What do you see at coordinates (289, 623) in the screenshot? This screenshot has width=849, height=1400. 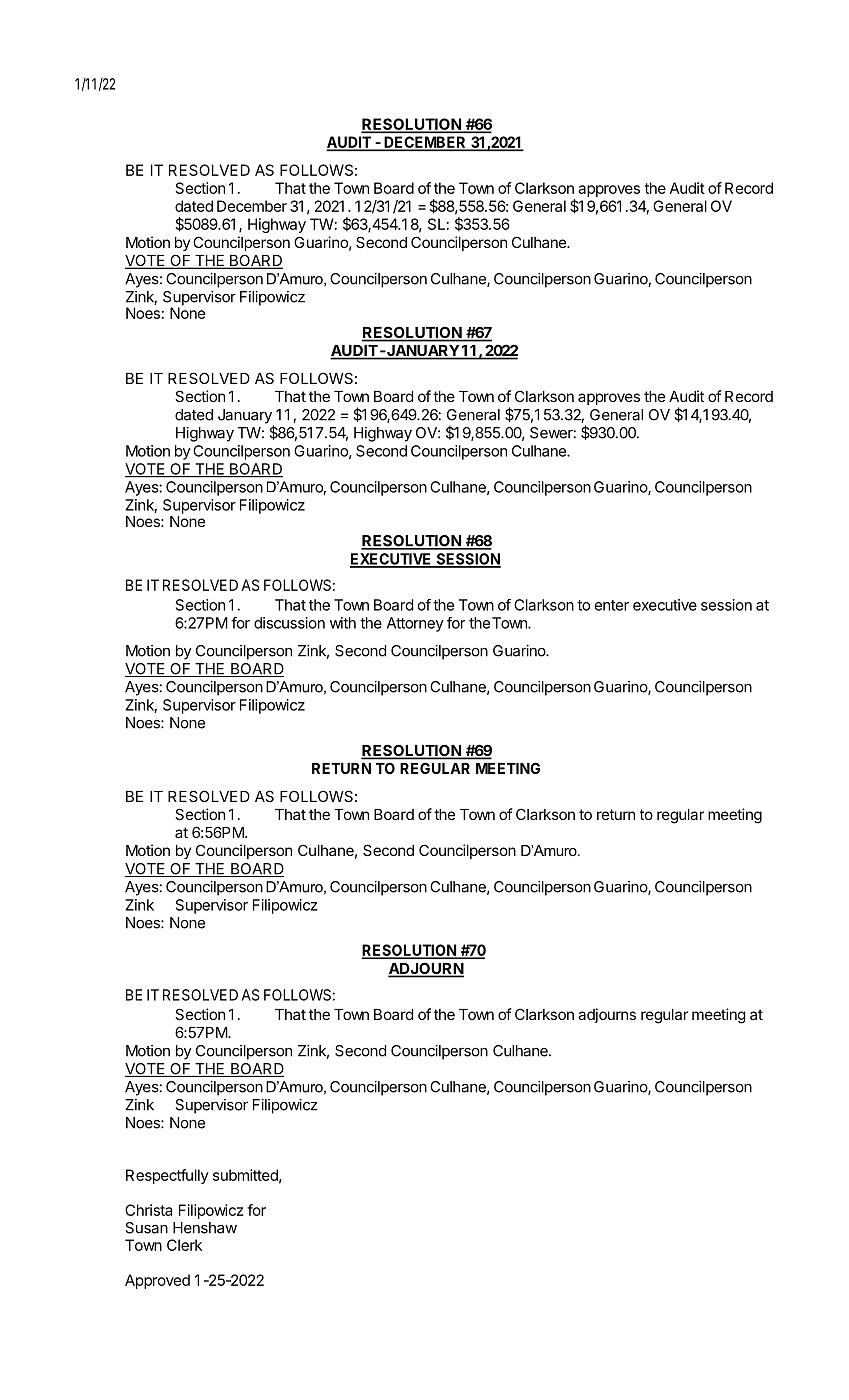 I see `discussion` at bounding box center [289, 623].
